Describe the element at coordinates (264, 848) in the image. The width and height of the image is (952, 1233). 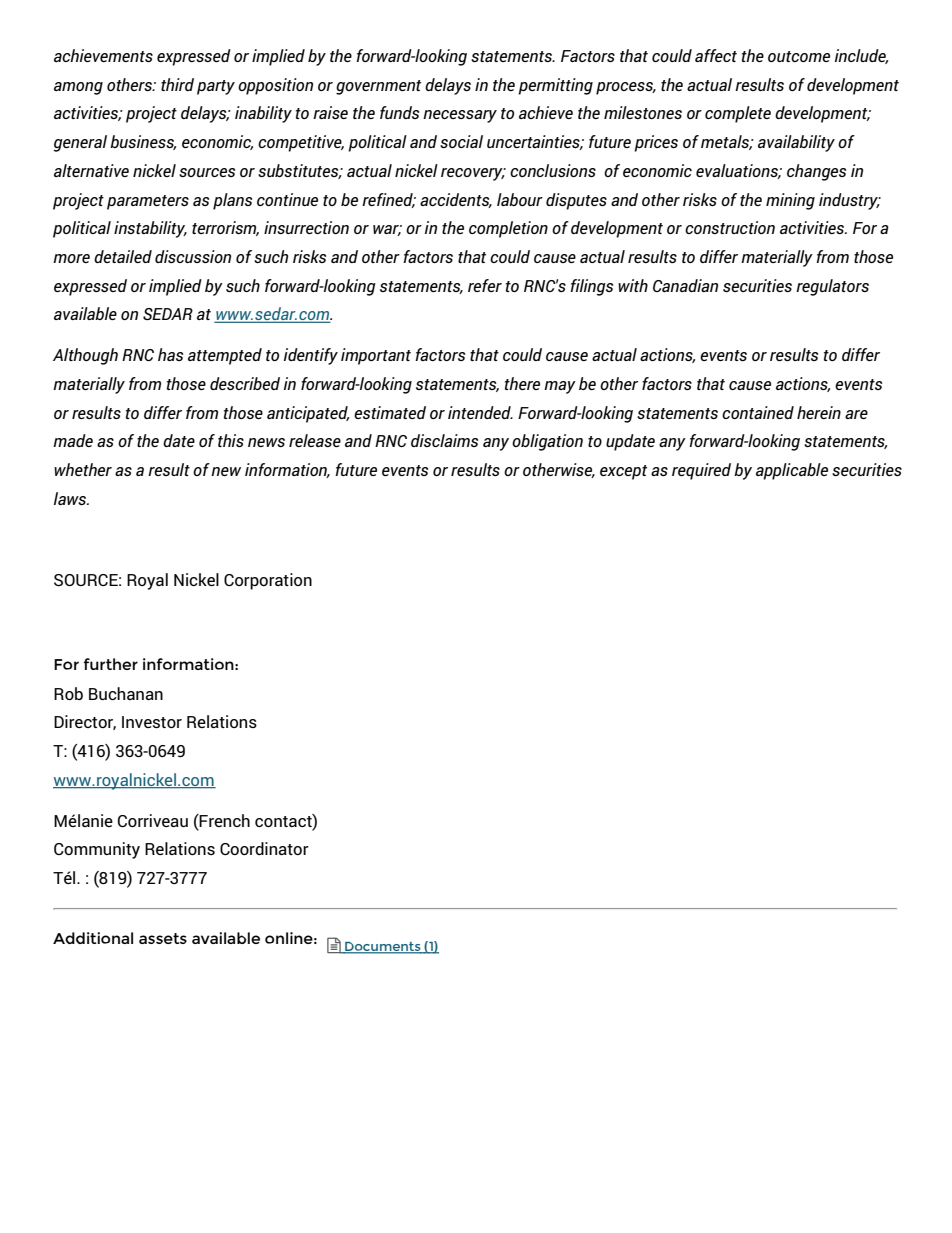
I see `Coordinator` at that location.
